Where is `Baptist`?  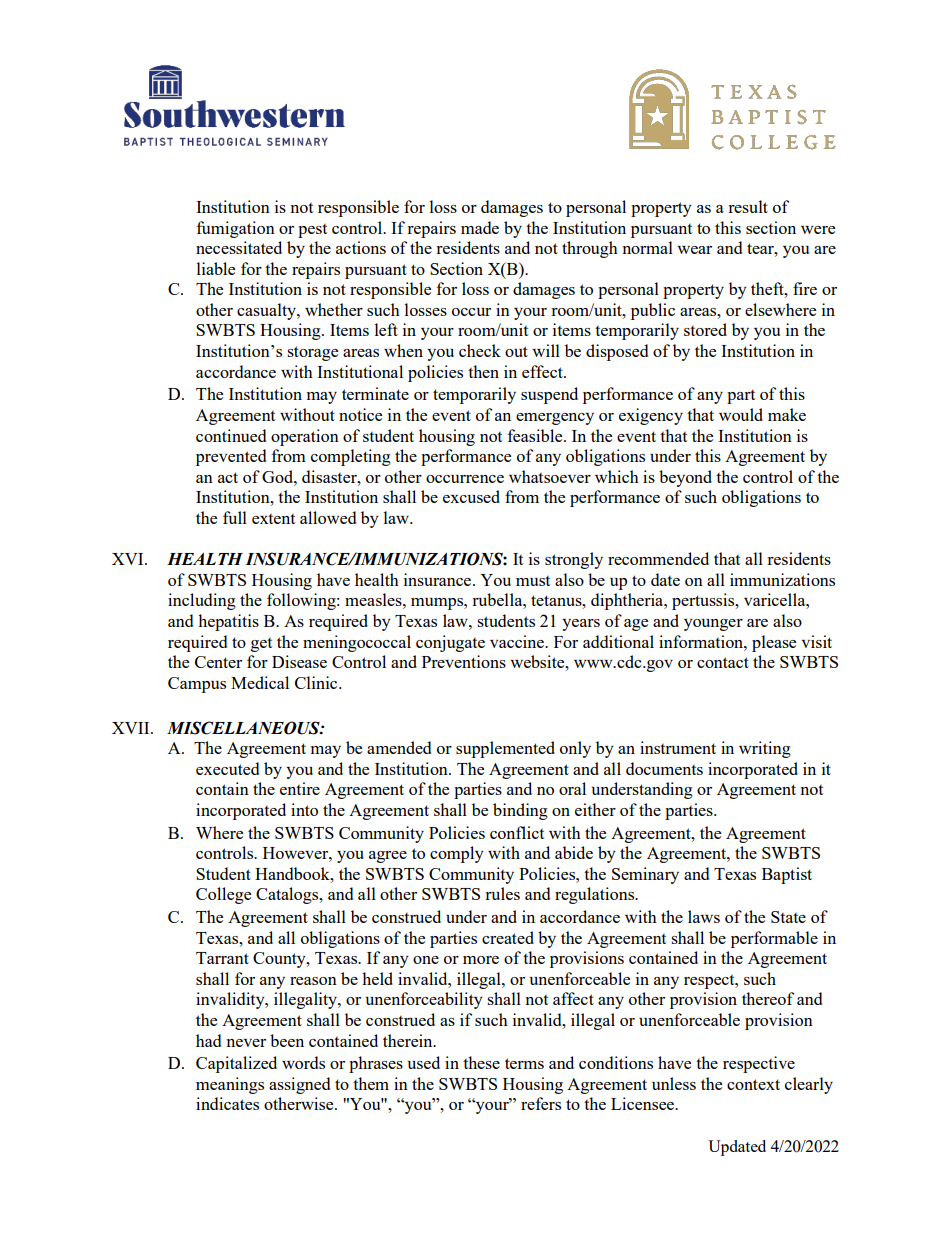
Baptist is located at coordinates (787, 875).
